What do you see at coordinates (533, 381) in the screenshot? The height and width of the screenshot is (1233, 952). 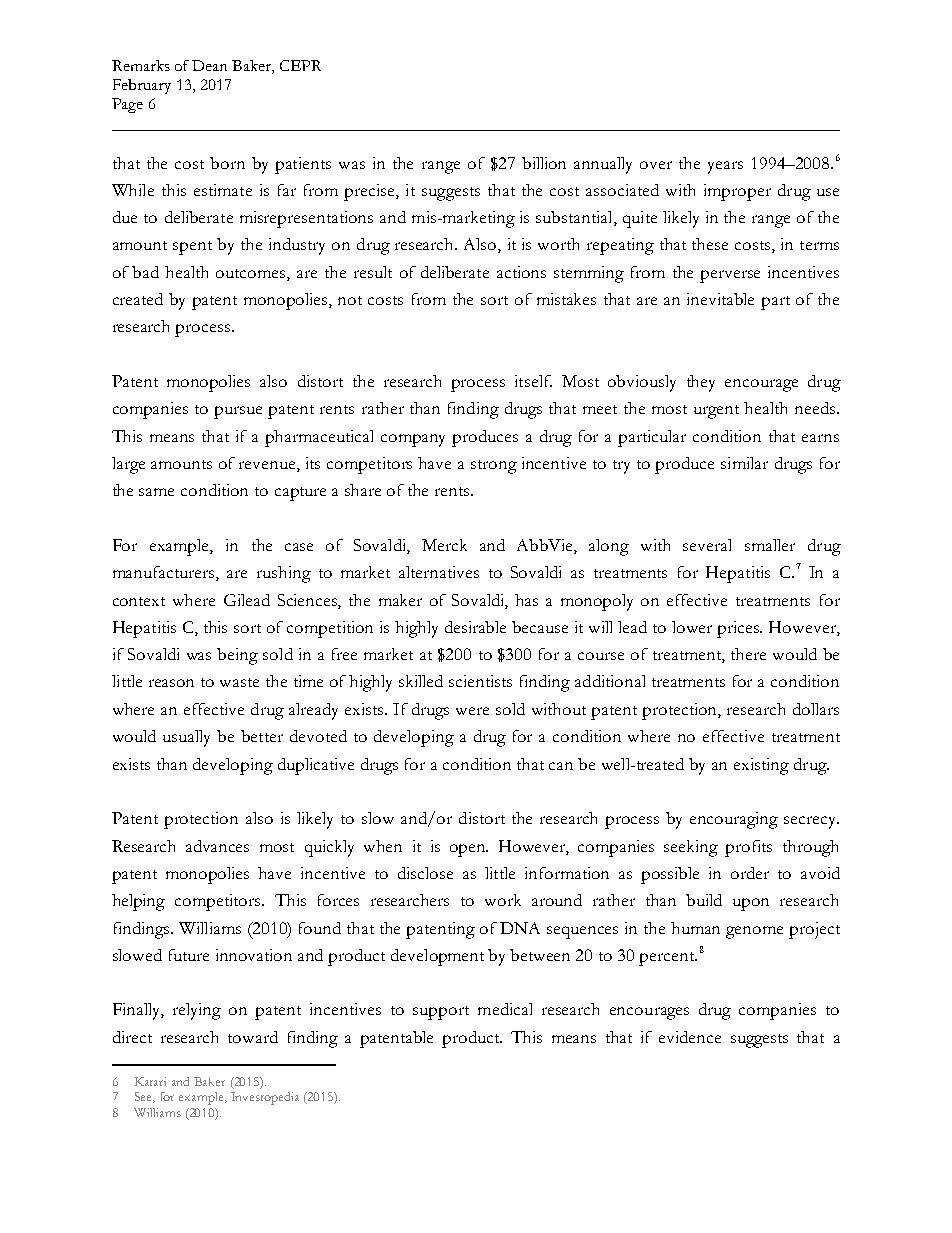 I see `itself` at bounding box center [533, 381].
